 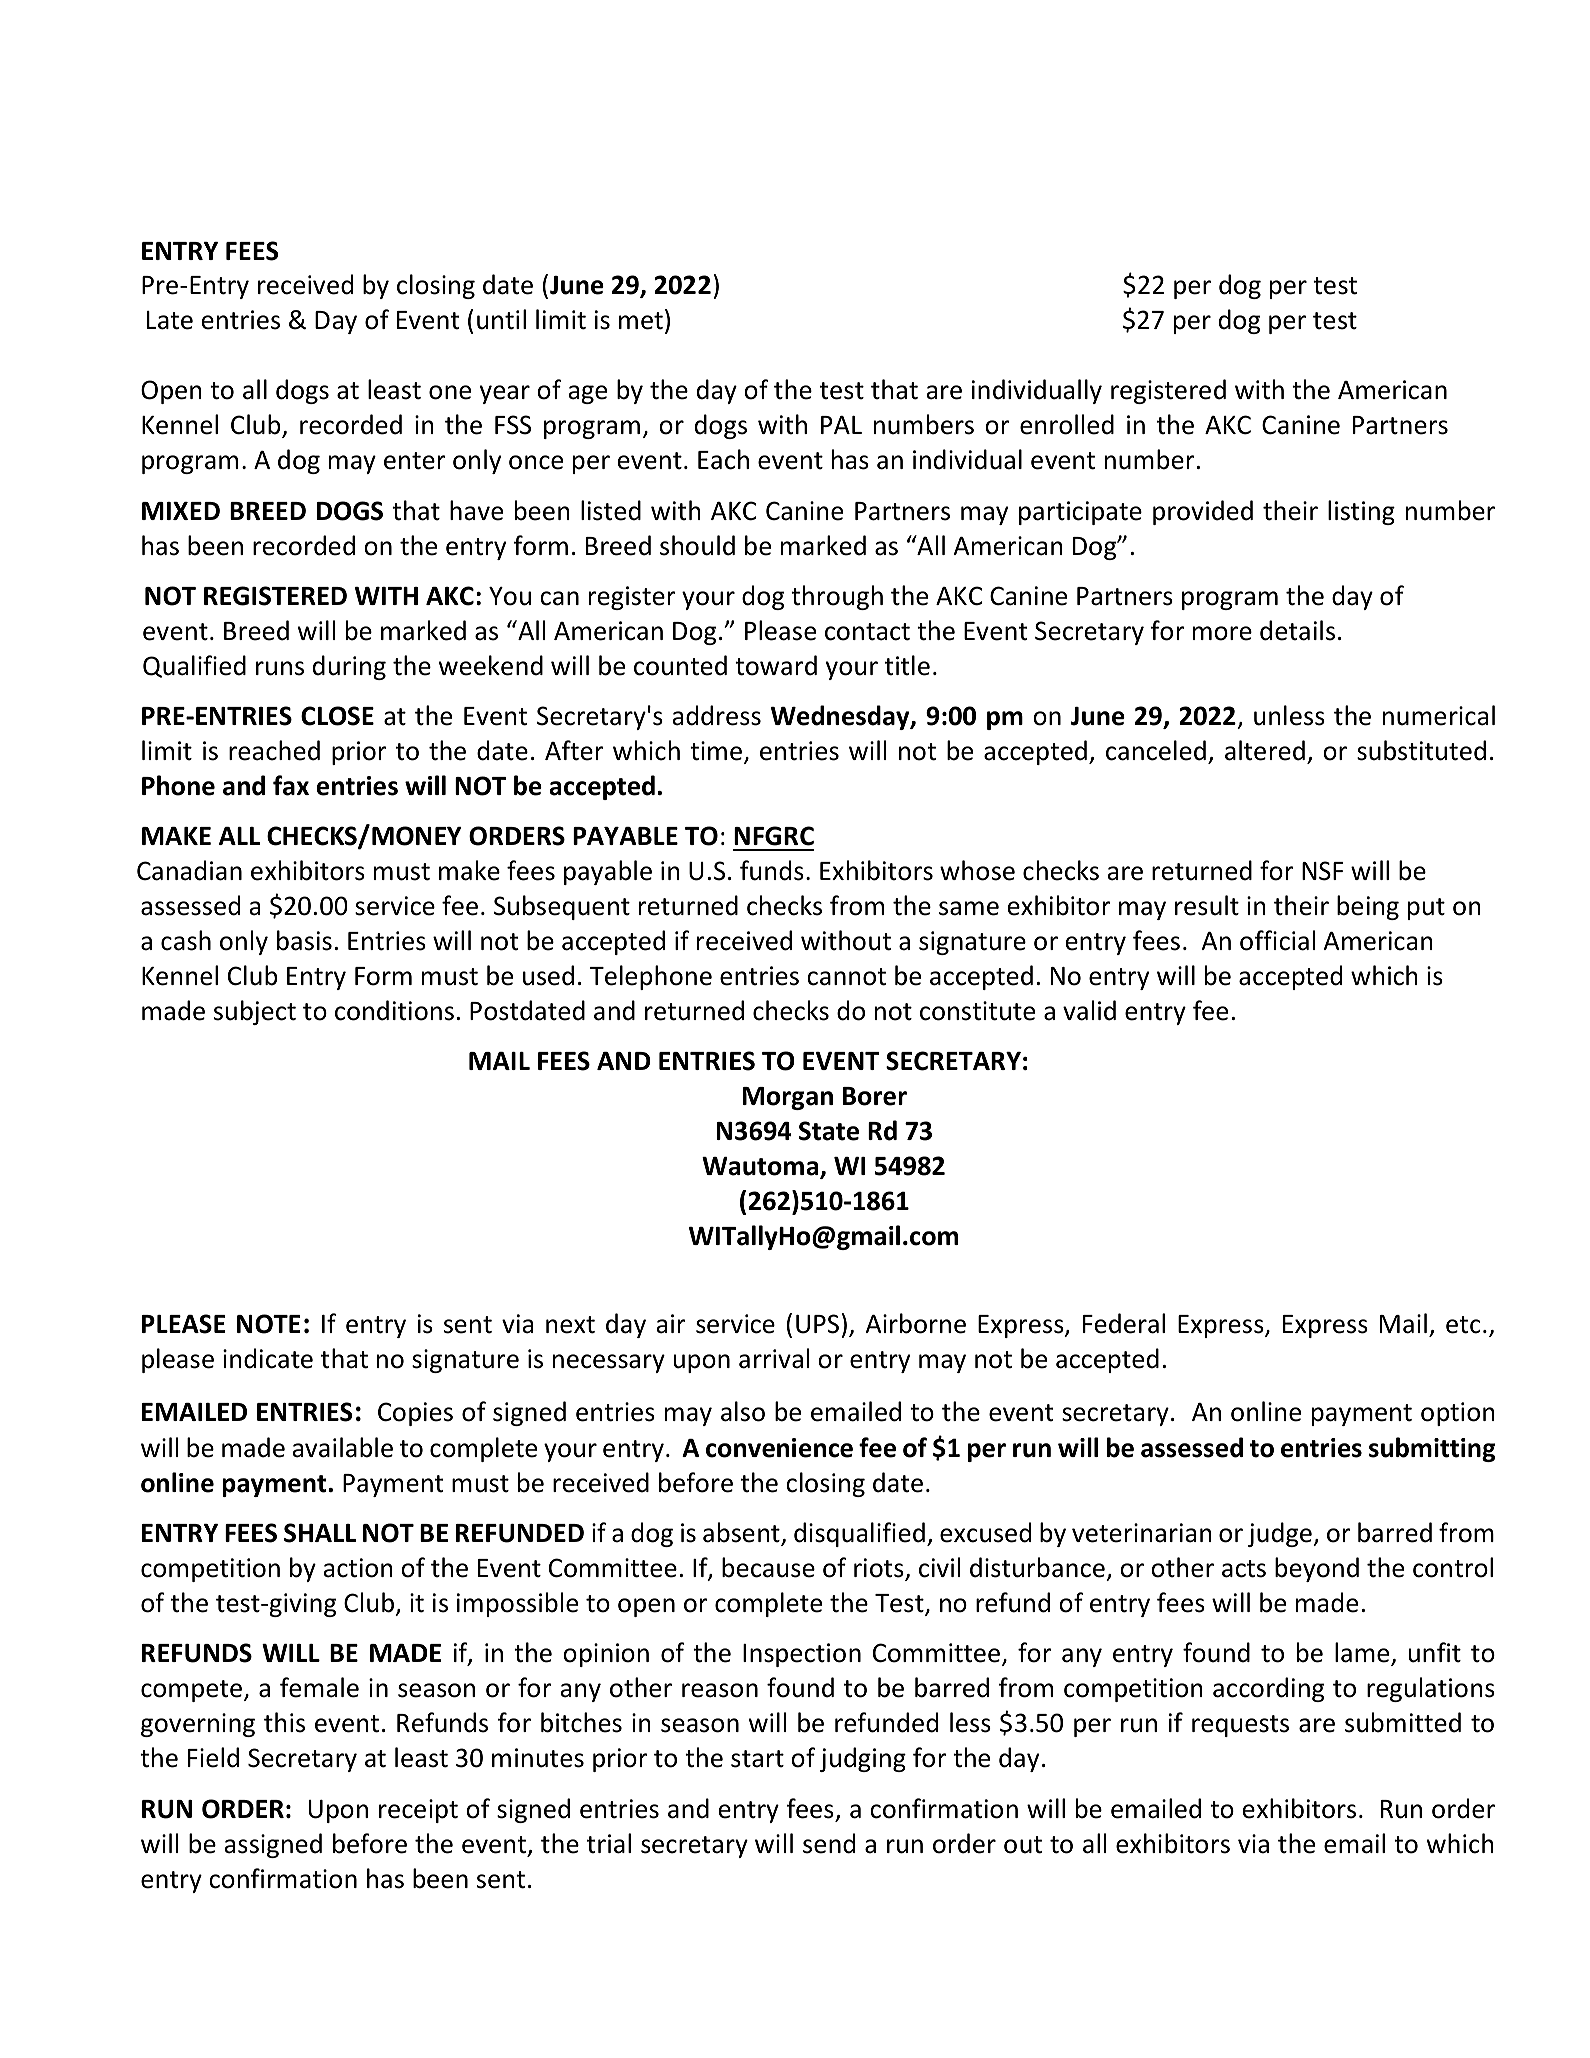 I want to click on listing, so click(x=1361, y=512).
